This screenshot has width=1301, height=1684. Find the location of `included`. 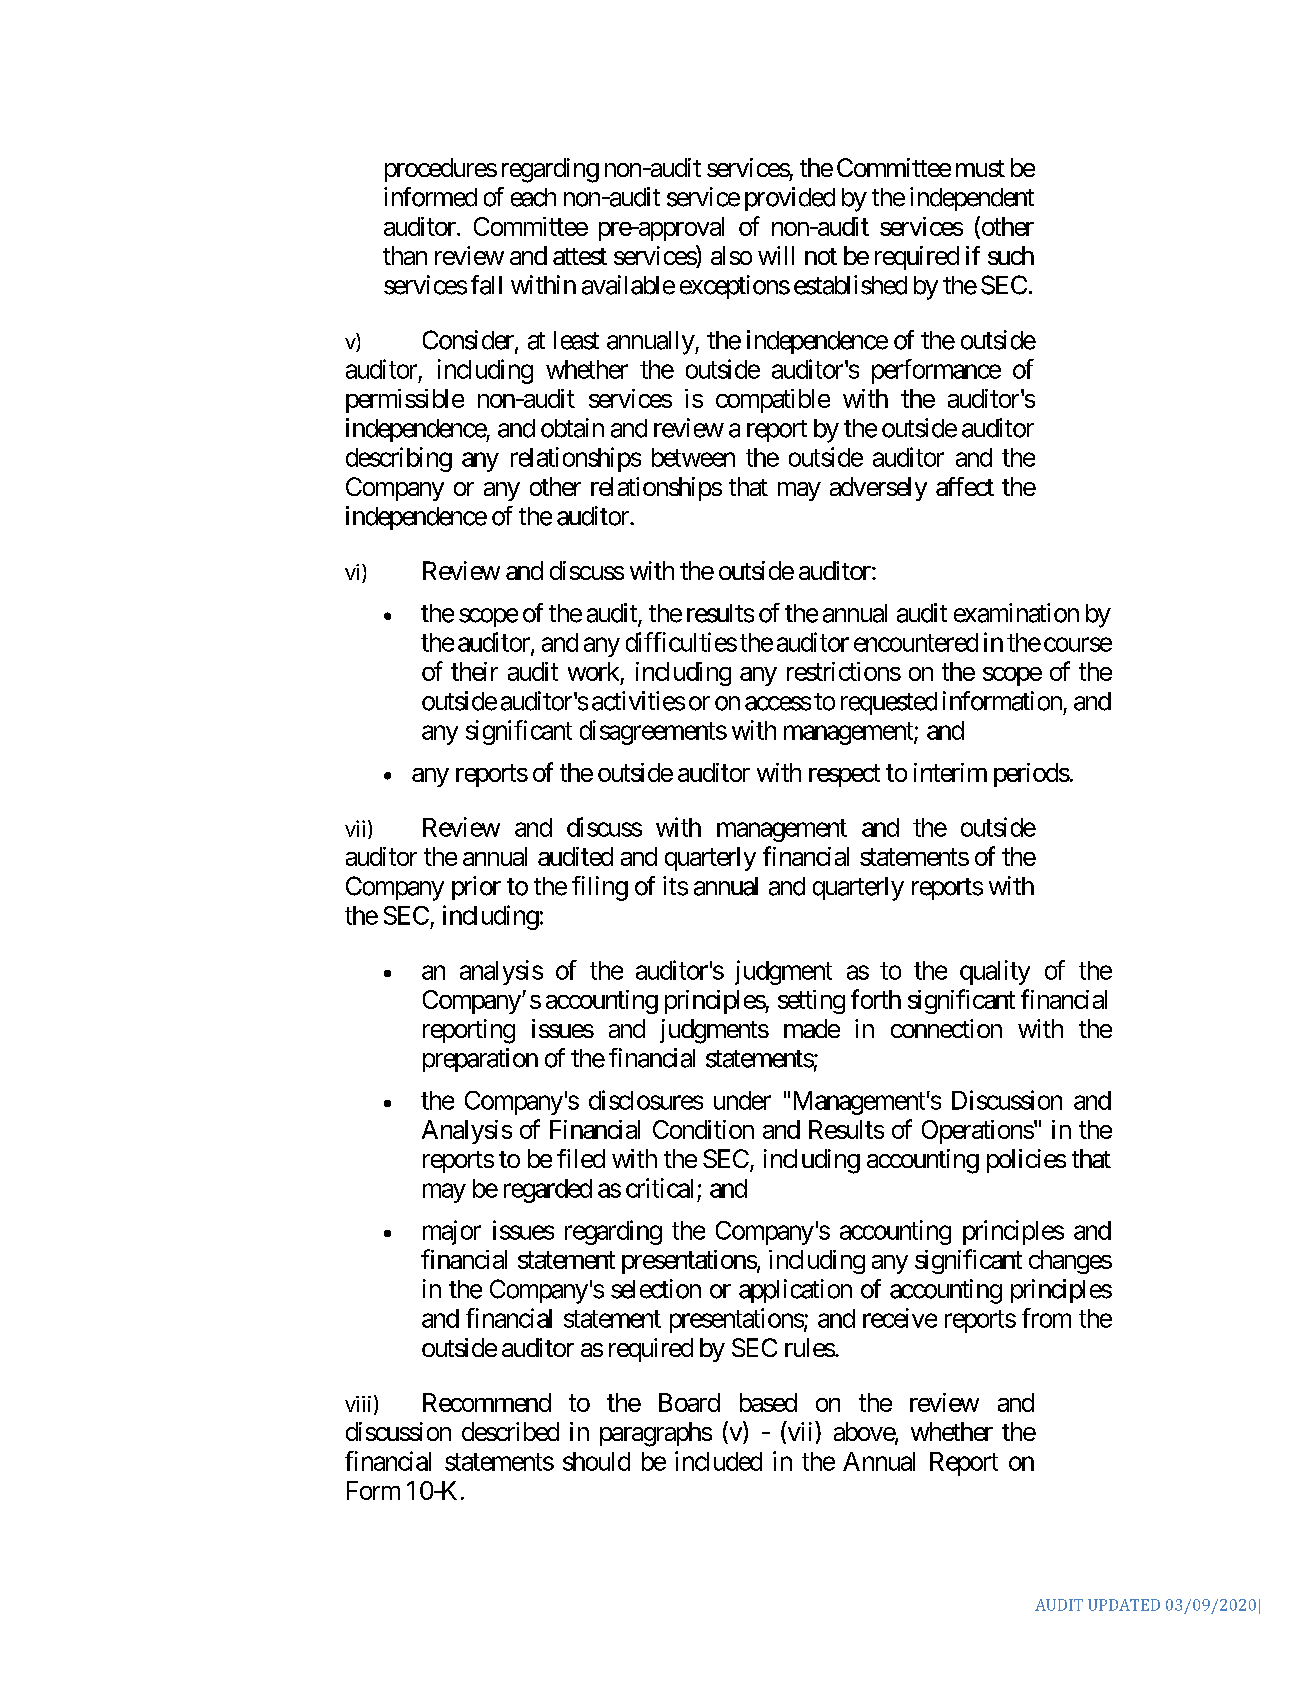

included is located at coordinates (718, 1461).
